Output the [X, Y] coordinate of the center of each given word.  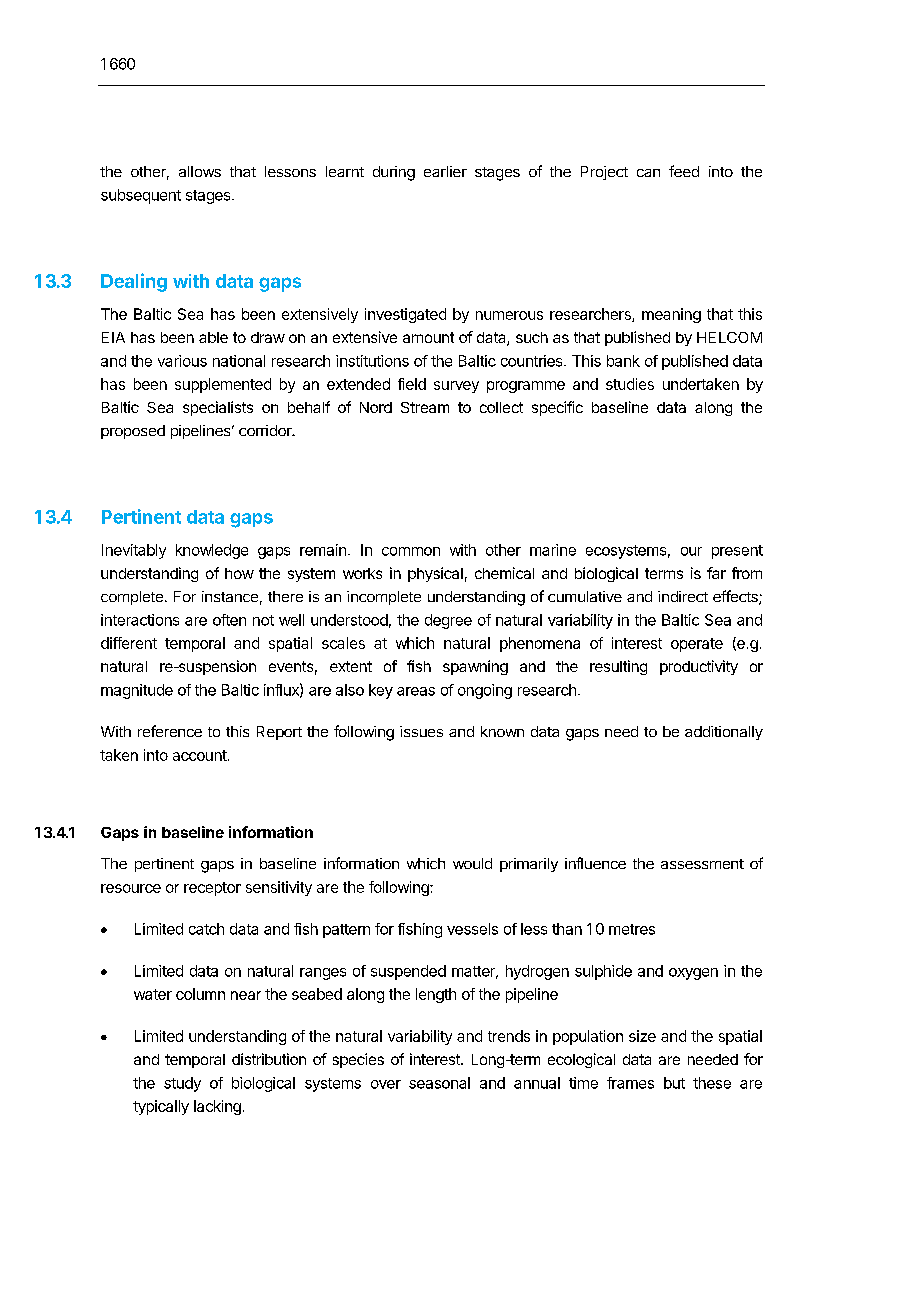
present [737, 552]
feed [684, 171]
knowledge [212, 551]
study [182, 1084]
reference [170, 731]
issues [421, 731]
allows [200, 171]
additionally [724, 733]
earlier [445, 171]
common [411, 551]
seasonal [439, 1083]
